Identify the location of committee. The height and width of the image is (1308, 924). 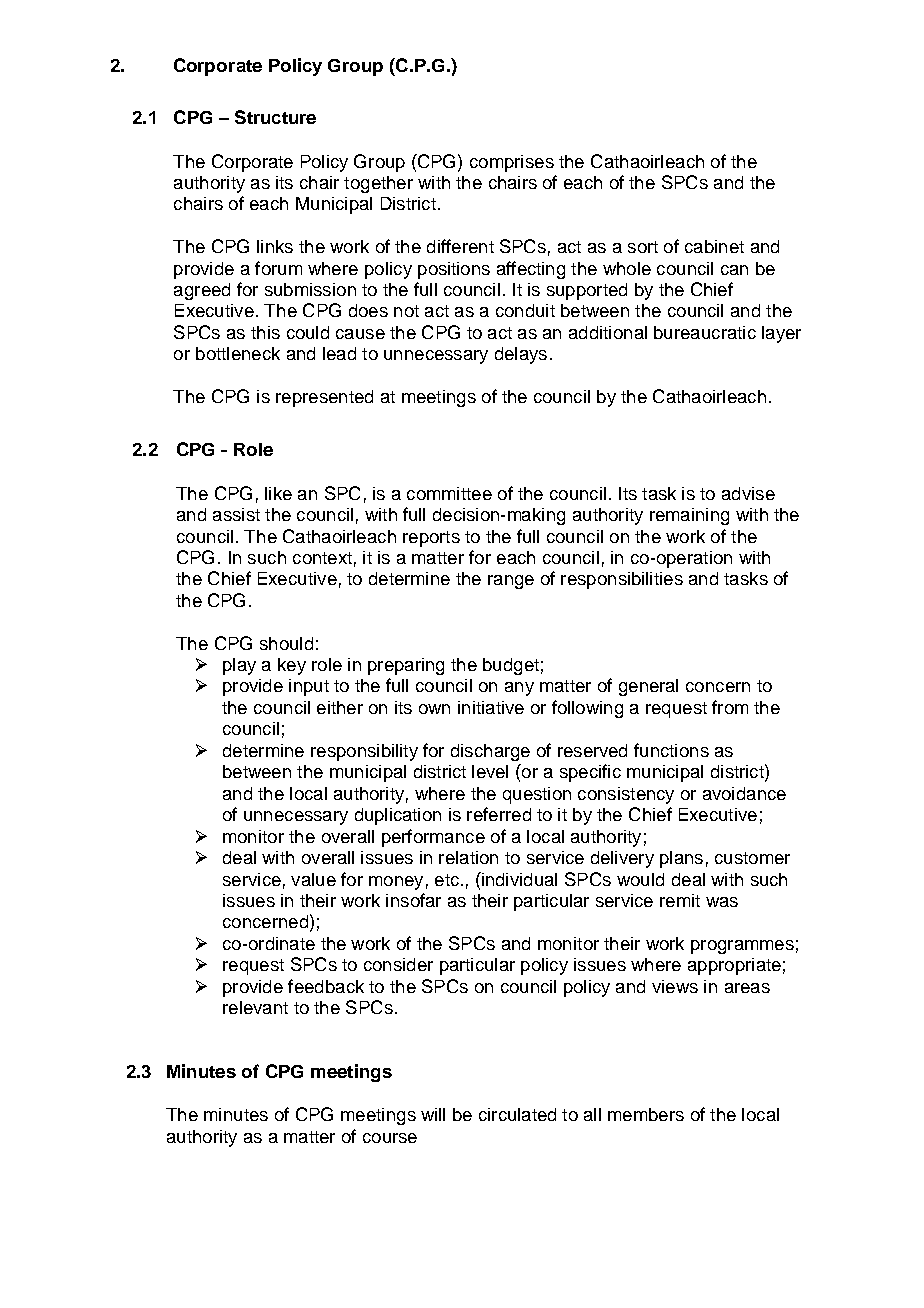
(449, 493).
